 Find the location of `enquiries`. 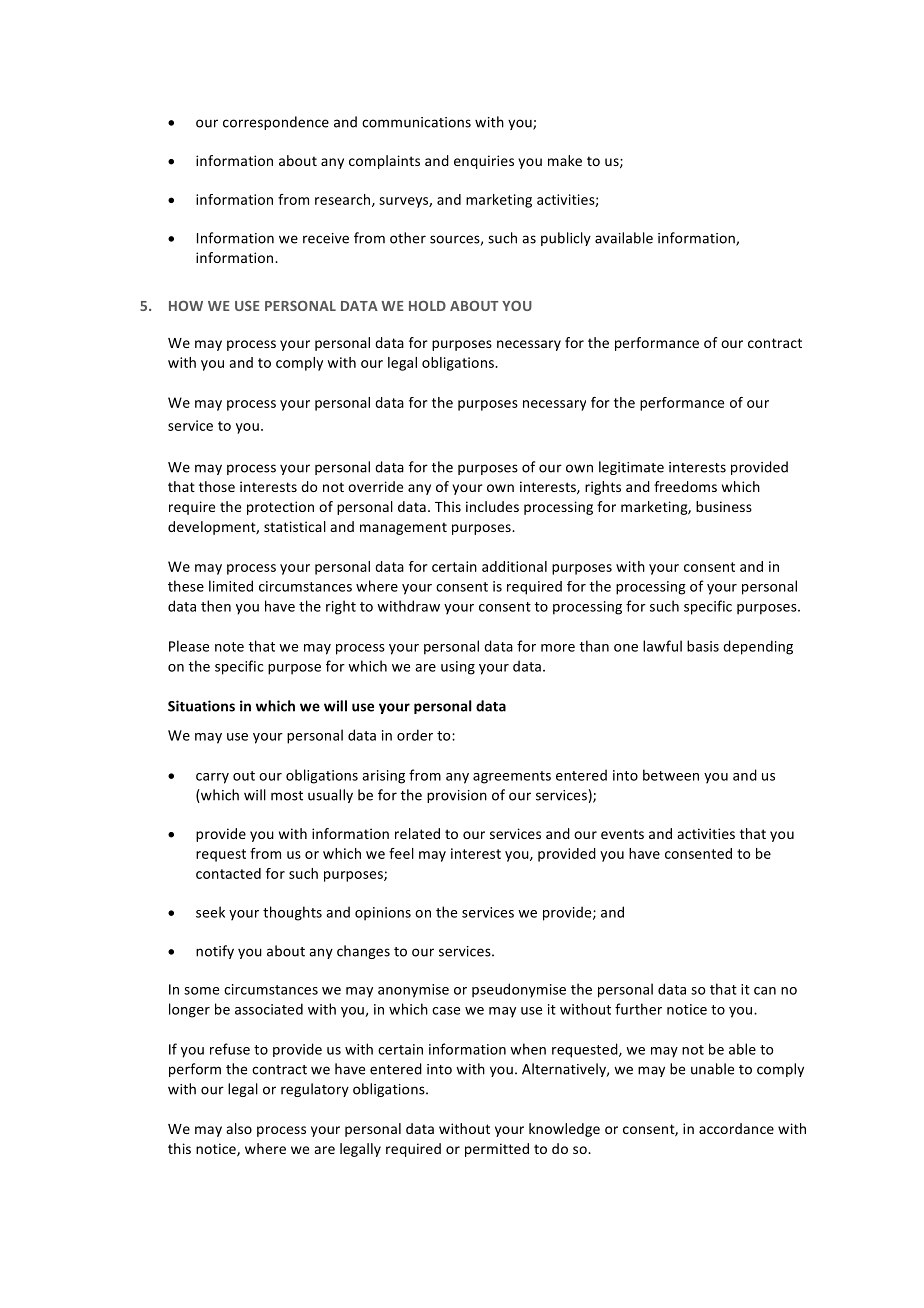

enquiries is located at coordinates (484, 162).
